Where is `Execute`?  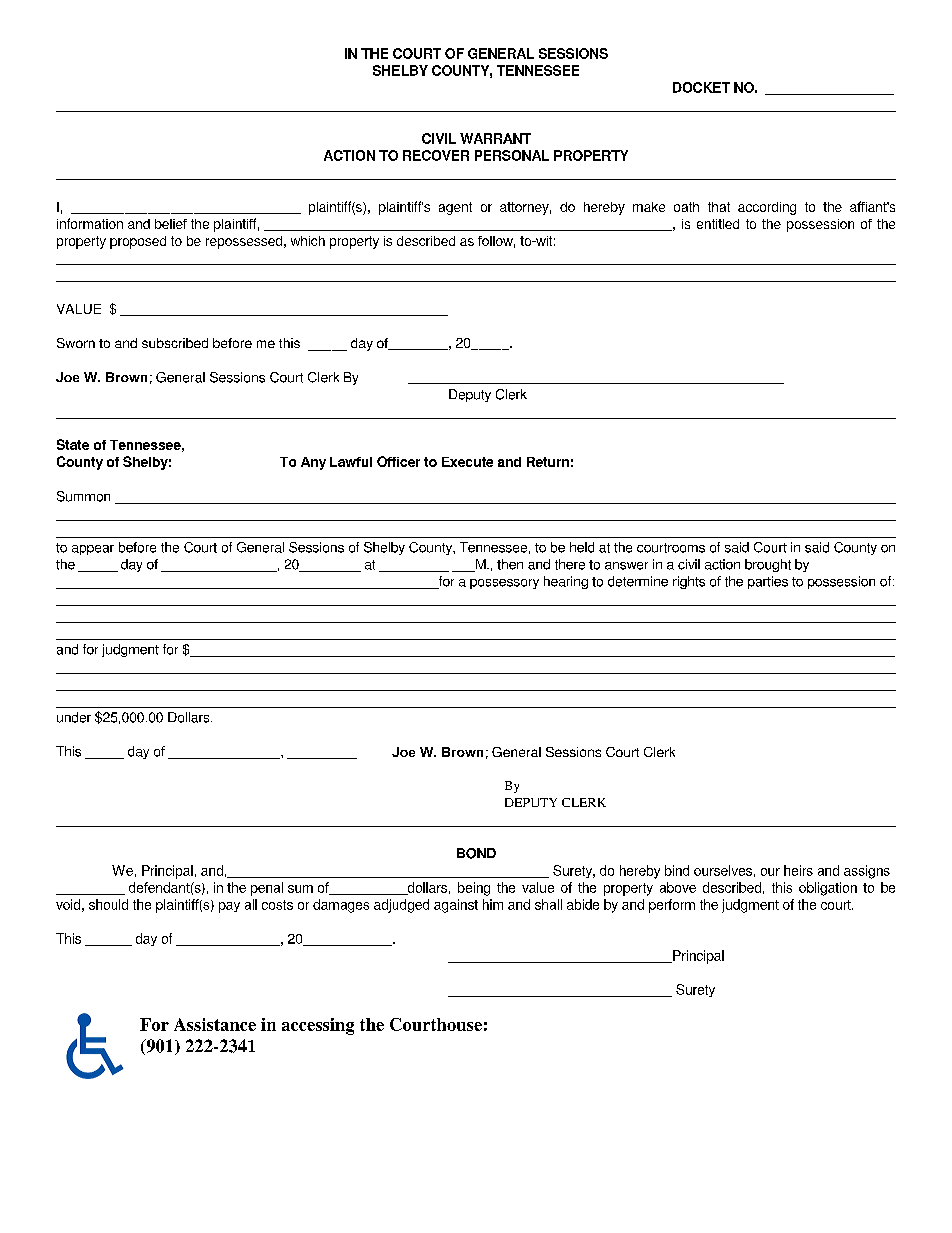
Execute is located at coordinates (467, 462).
